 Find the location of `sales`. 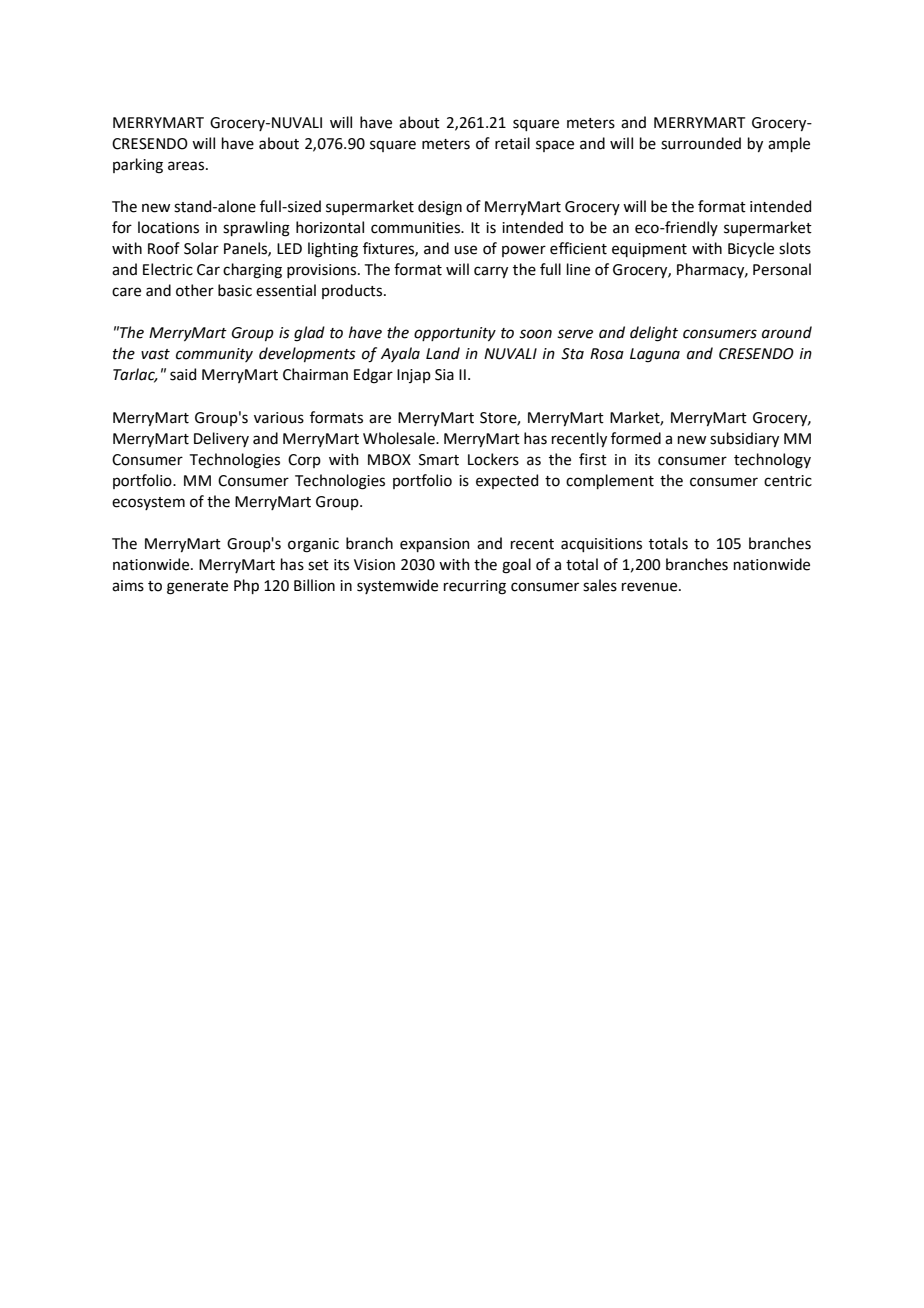

sales is located at coordinates (600, 585).
